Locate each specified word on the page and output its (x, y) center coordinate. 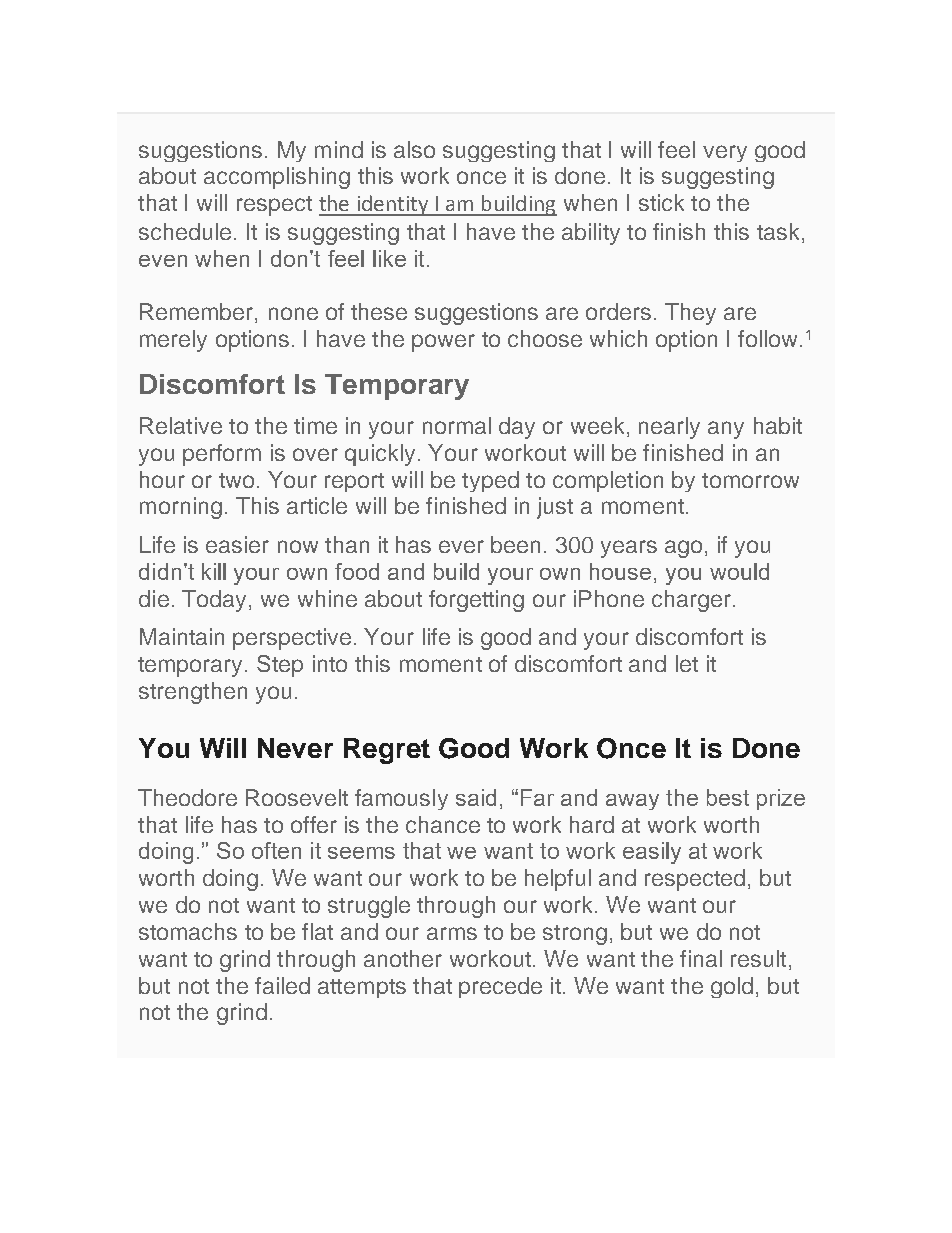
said (476, 797)
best (728, 797)
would (739, 571)
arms (452, 933)
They (690, 314)
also (414, 149)
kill (214, 571)
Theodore (187, 797)
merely (173, 341)
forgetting (476, 601)
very (725, 153)
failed (282, 985)
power (443, 343)
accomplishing (277, 178)
